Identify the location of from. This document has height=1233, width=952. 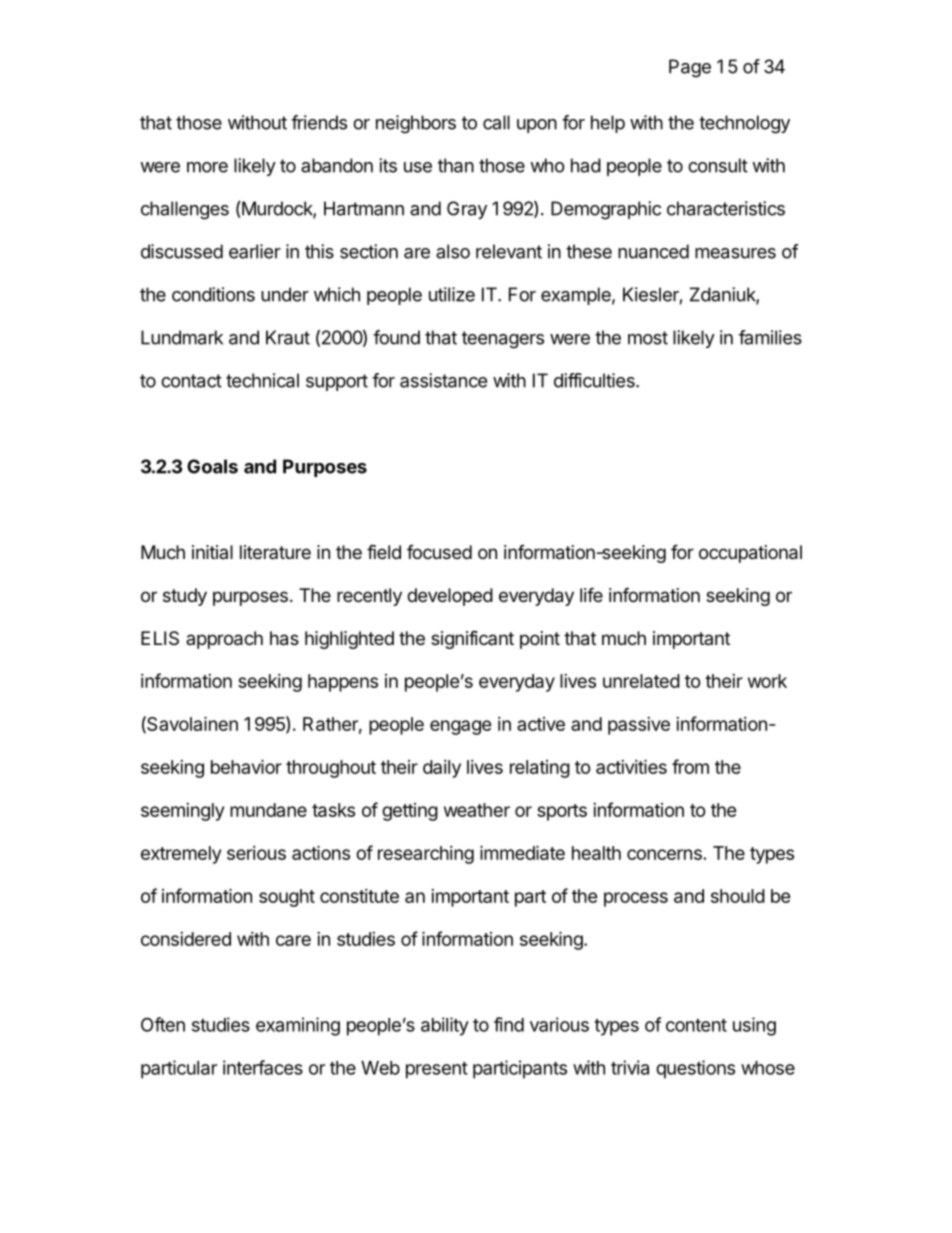
(690, 766).
